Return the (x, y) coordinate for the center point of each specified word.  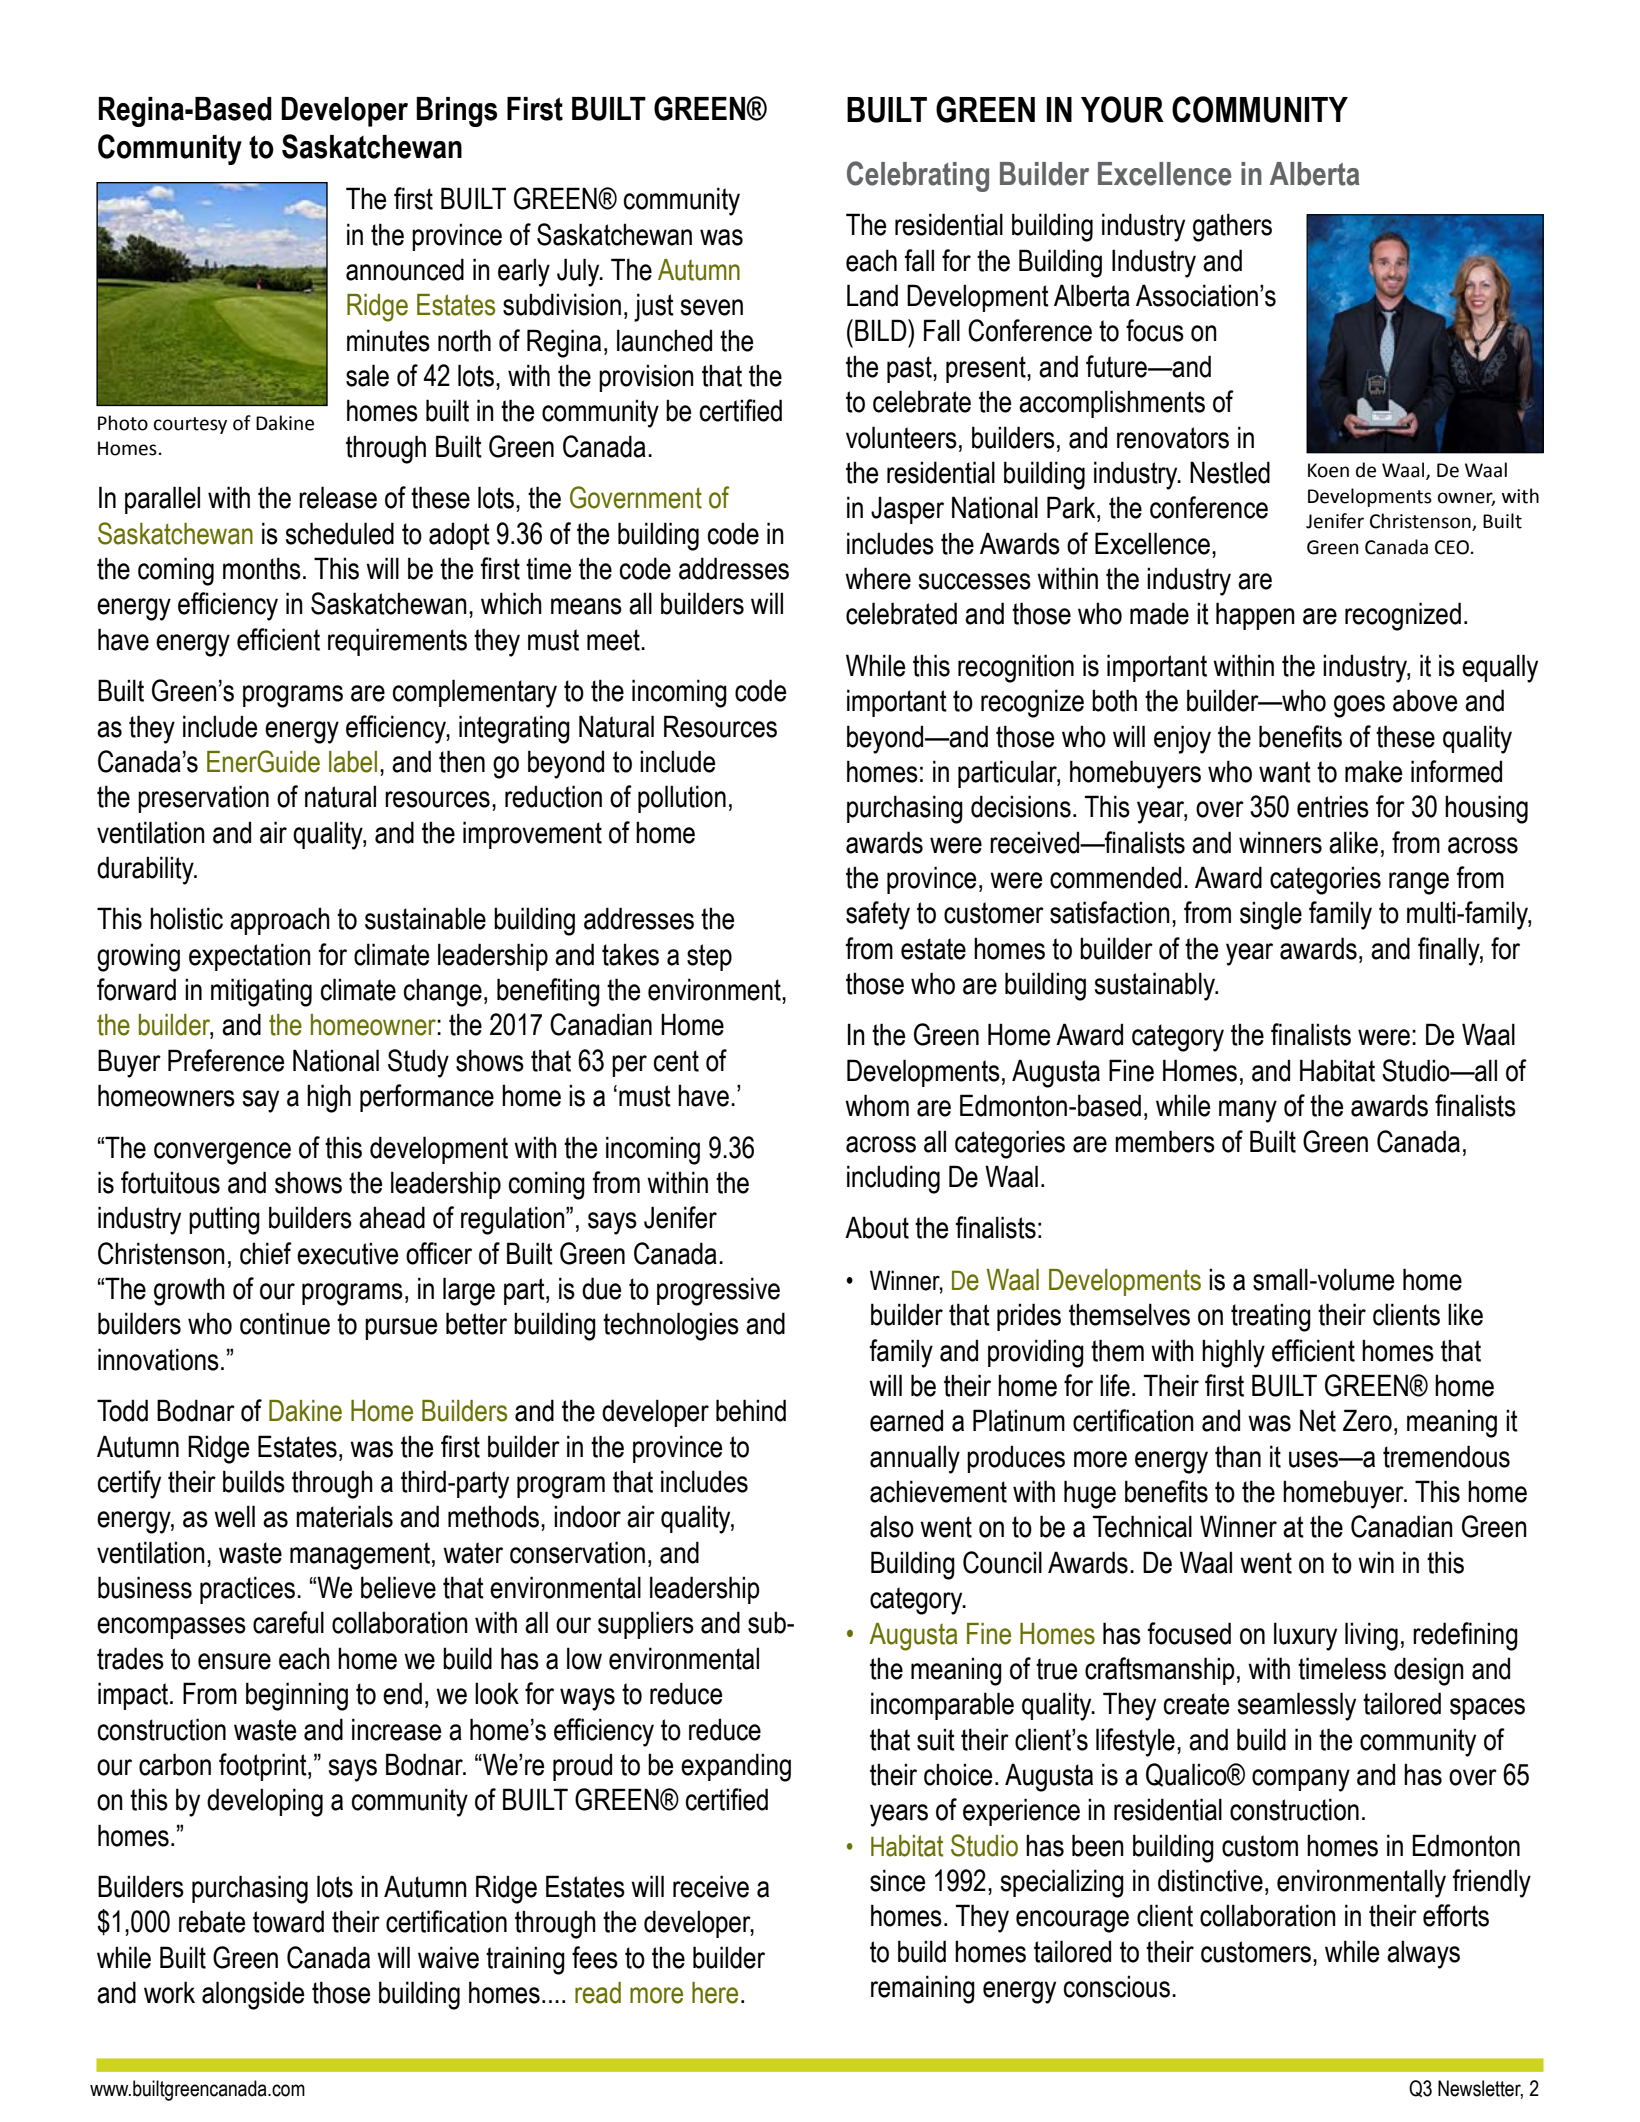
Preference (226, 1060)
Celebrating (918, 176)
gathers (1232, 227)
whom (877, 1105)
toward (288, 1921)
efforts (1456, 1915)
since (897, 1880)
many (1248, 1111)
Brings (456, 112)
